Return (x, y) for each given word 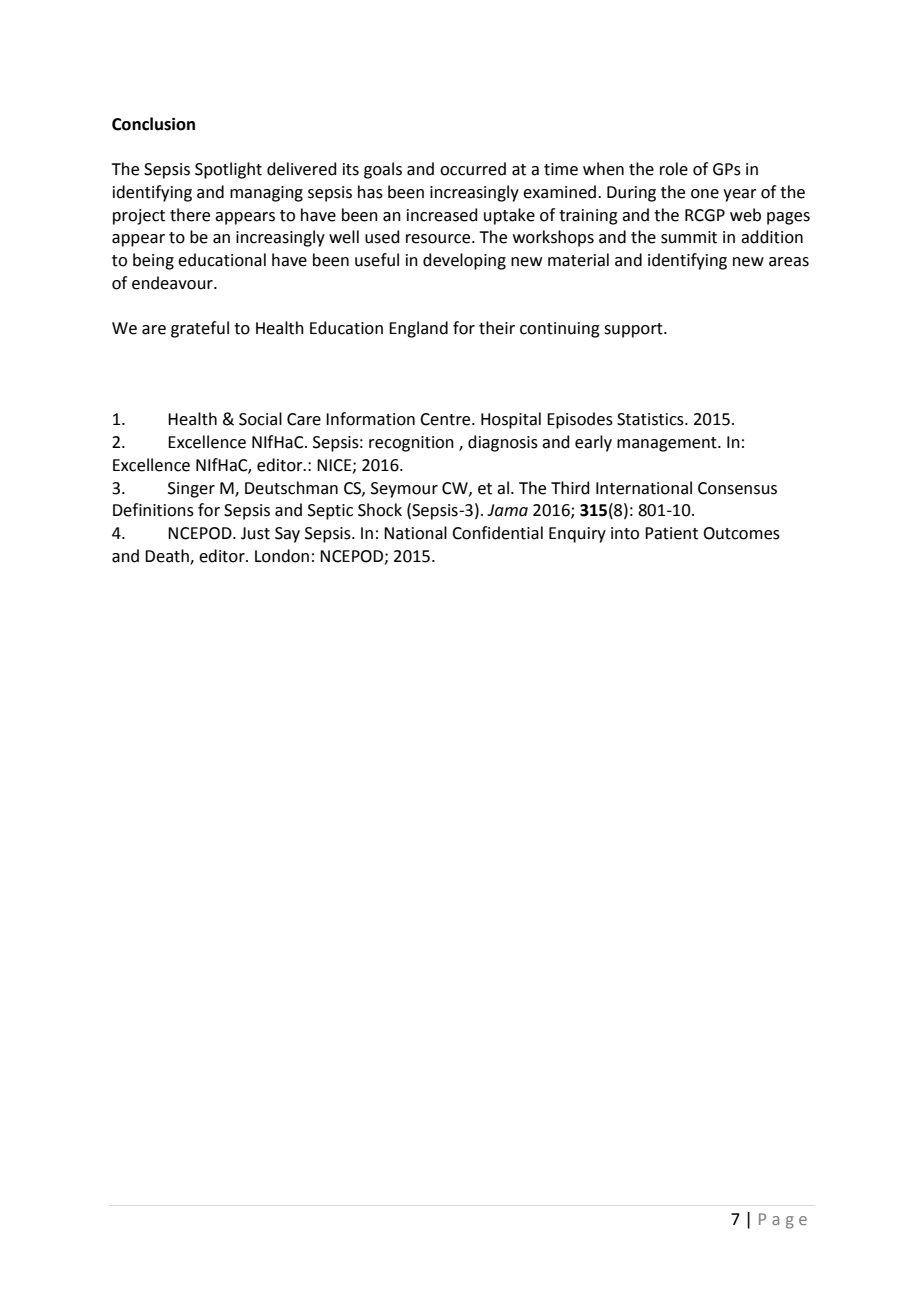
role (674, 169)
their (497, 328)
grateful (200, 329)
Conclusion (153, 124)
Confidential (497, 533)
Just (255, 533)
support (634, 330)
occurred (473, 169)
